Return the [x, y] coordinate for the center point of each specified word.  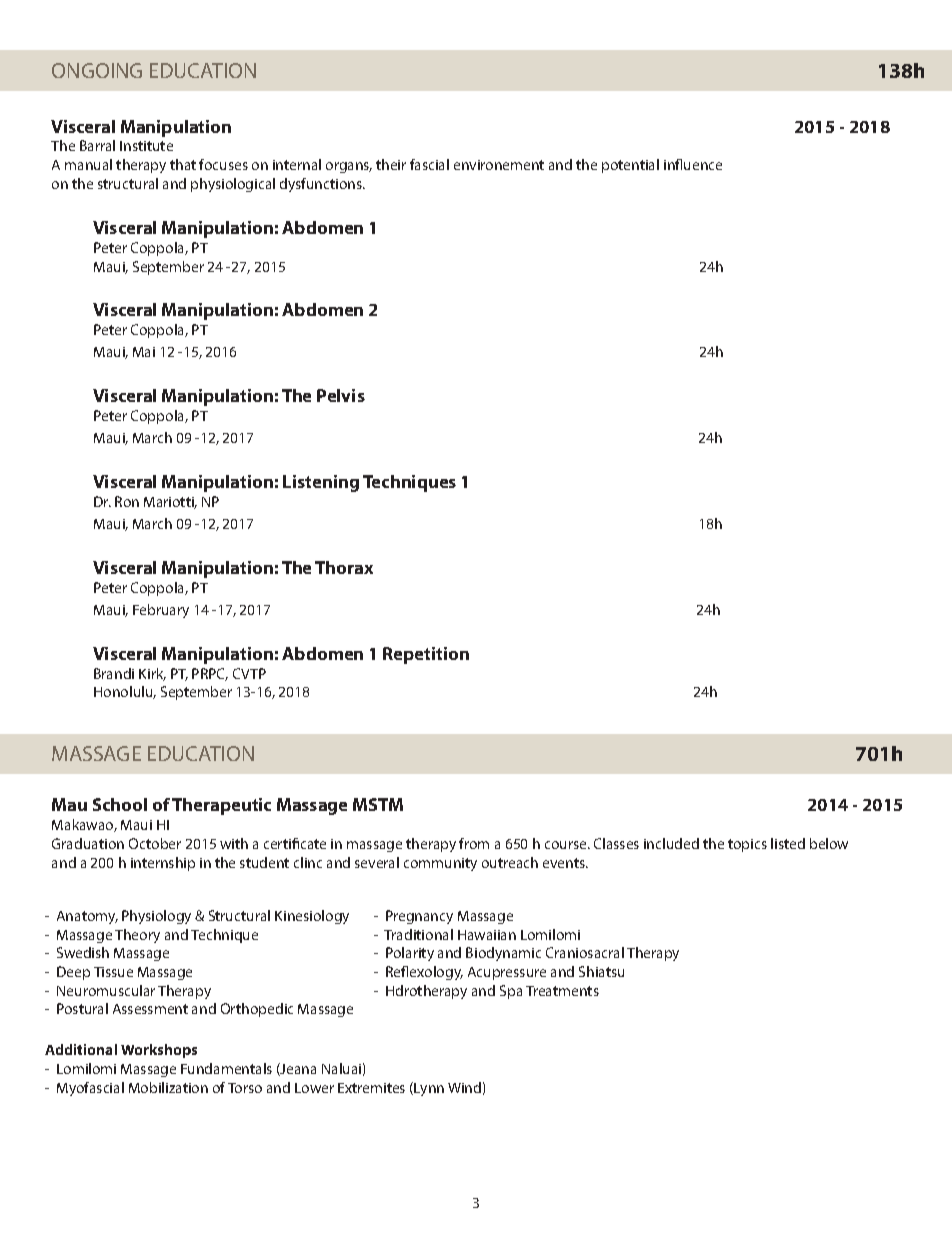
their [391, 164]
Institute [146, 146]
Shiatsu [601, 971]
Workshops [159, 1051]
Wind [464, 1087]
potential [630, 166]
